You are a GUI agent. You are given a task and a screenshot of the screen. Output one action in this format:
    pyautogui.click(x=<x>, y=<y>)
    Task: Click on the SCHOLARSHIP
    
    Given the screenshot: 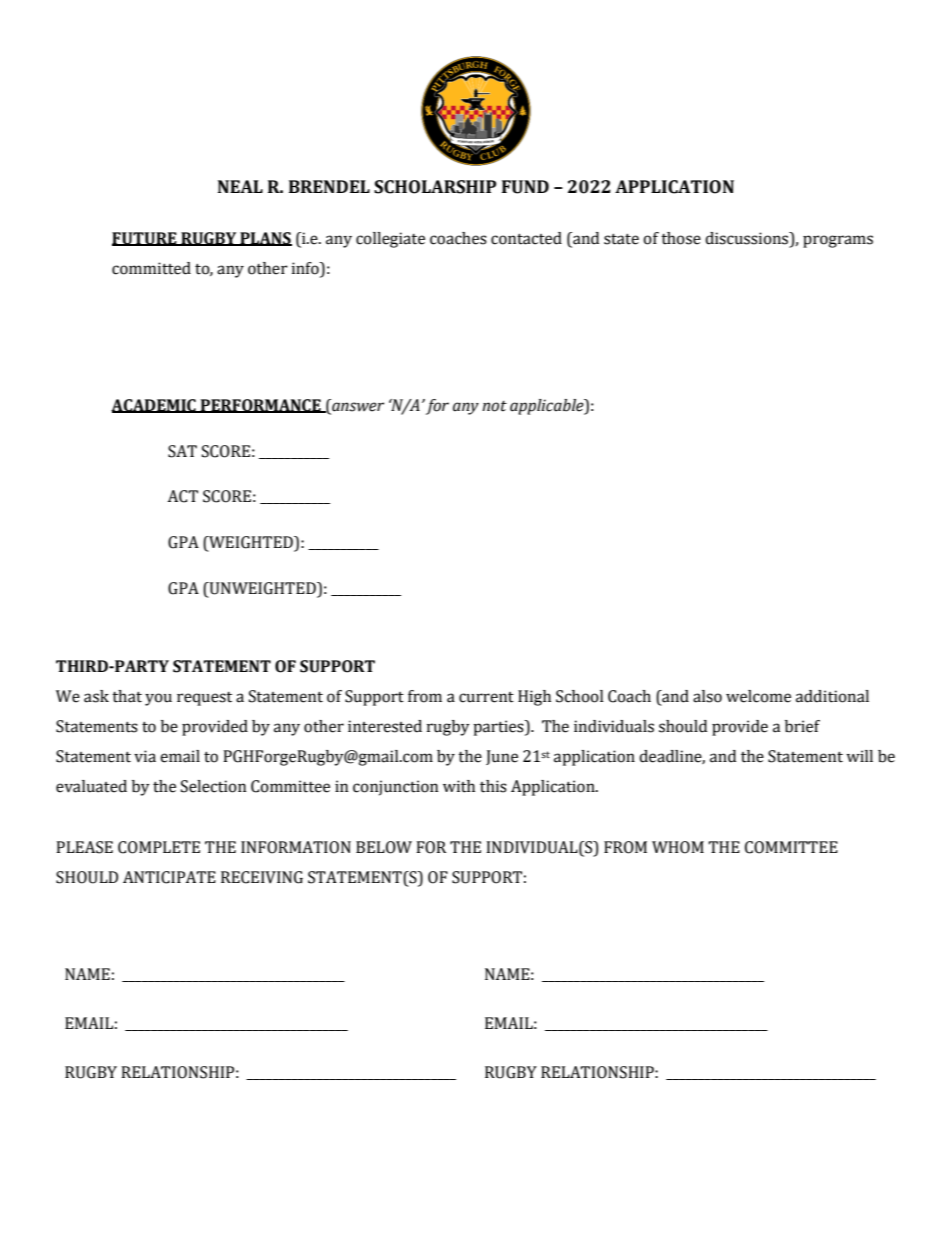 What is the action you would take?
    pyautogui.click(x=435, y=187)
